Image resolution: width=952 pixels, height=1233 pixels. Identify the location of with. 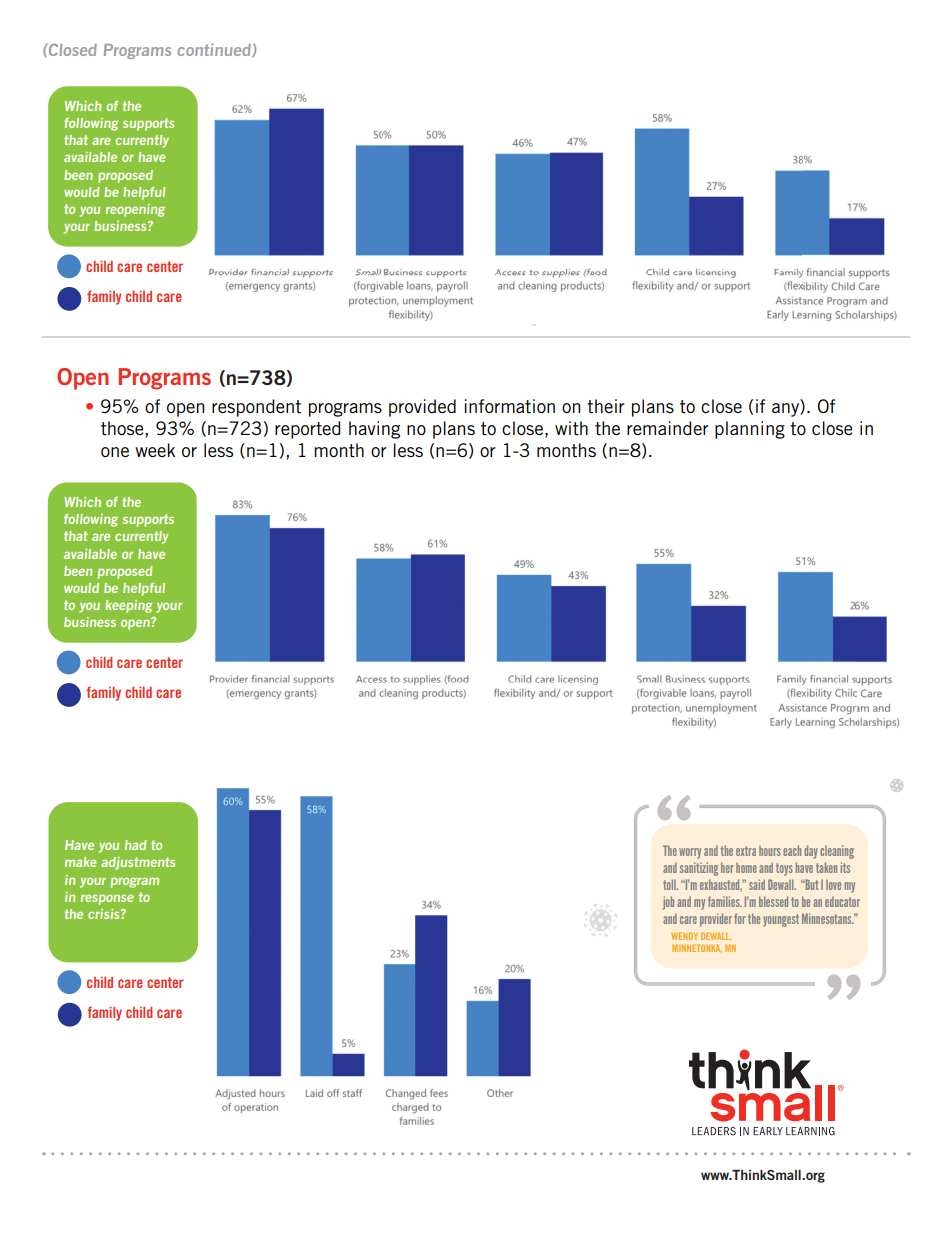
(571, 428).
